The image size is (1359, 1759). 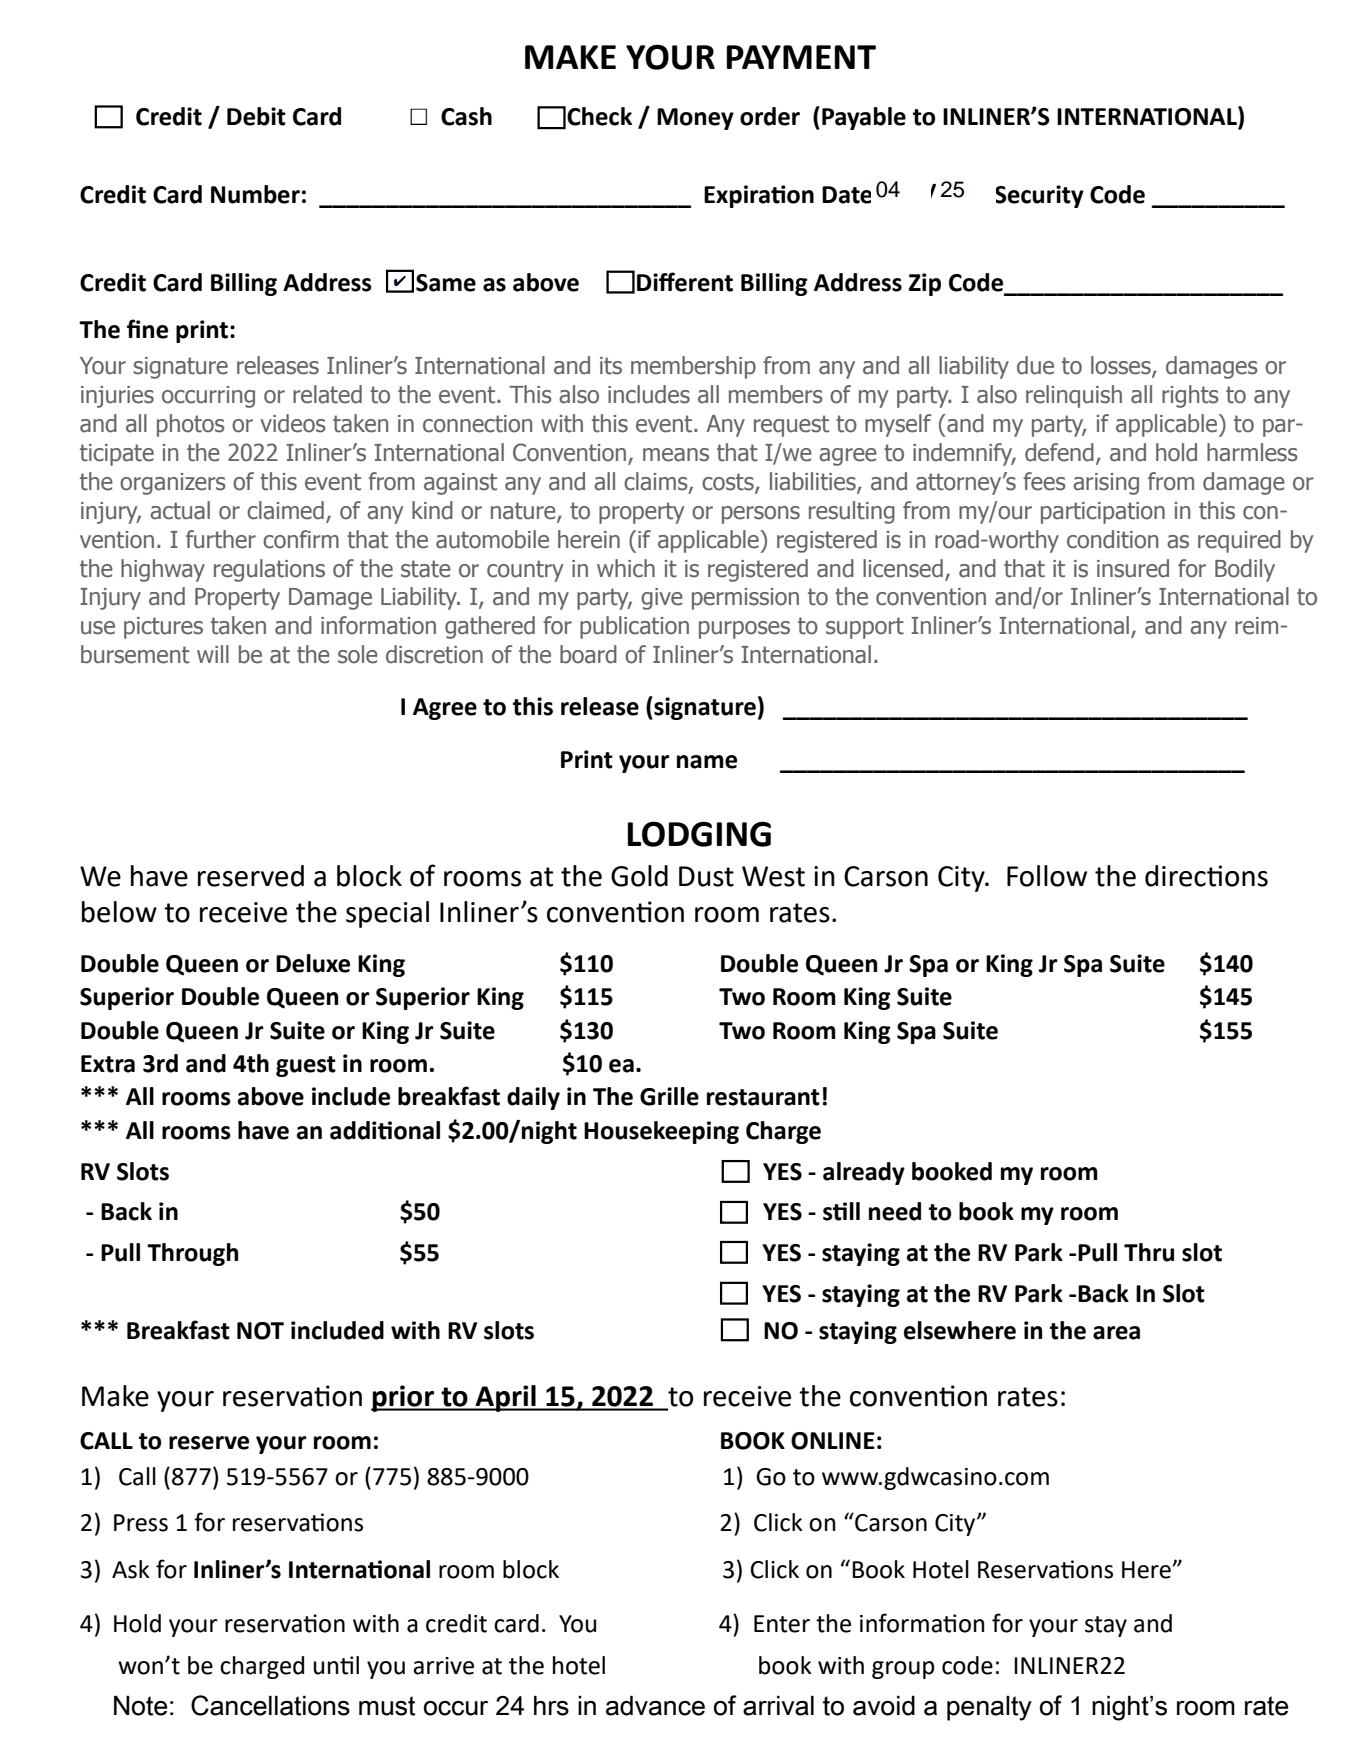 I want to click on group, so click(x=903, y=1670).
